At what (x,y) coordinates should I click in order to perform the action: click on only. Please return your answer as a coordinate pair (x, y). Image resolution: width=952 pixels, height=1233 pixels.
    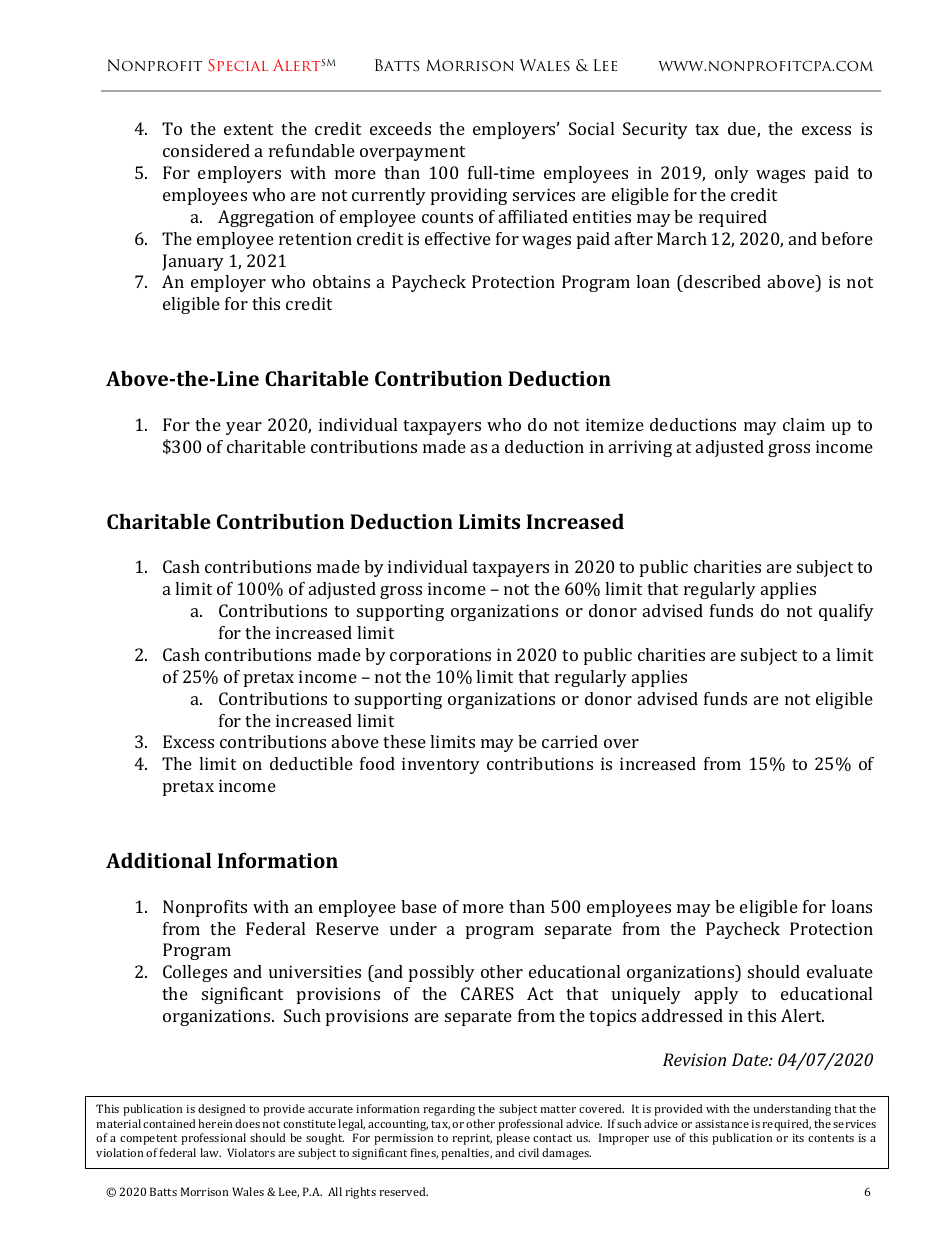
    Looking at the image, I should click on (732, 174).
